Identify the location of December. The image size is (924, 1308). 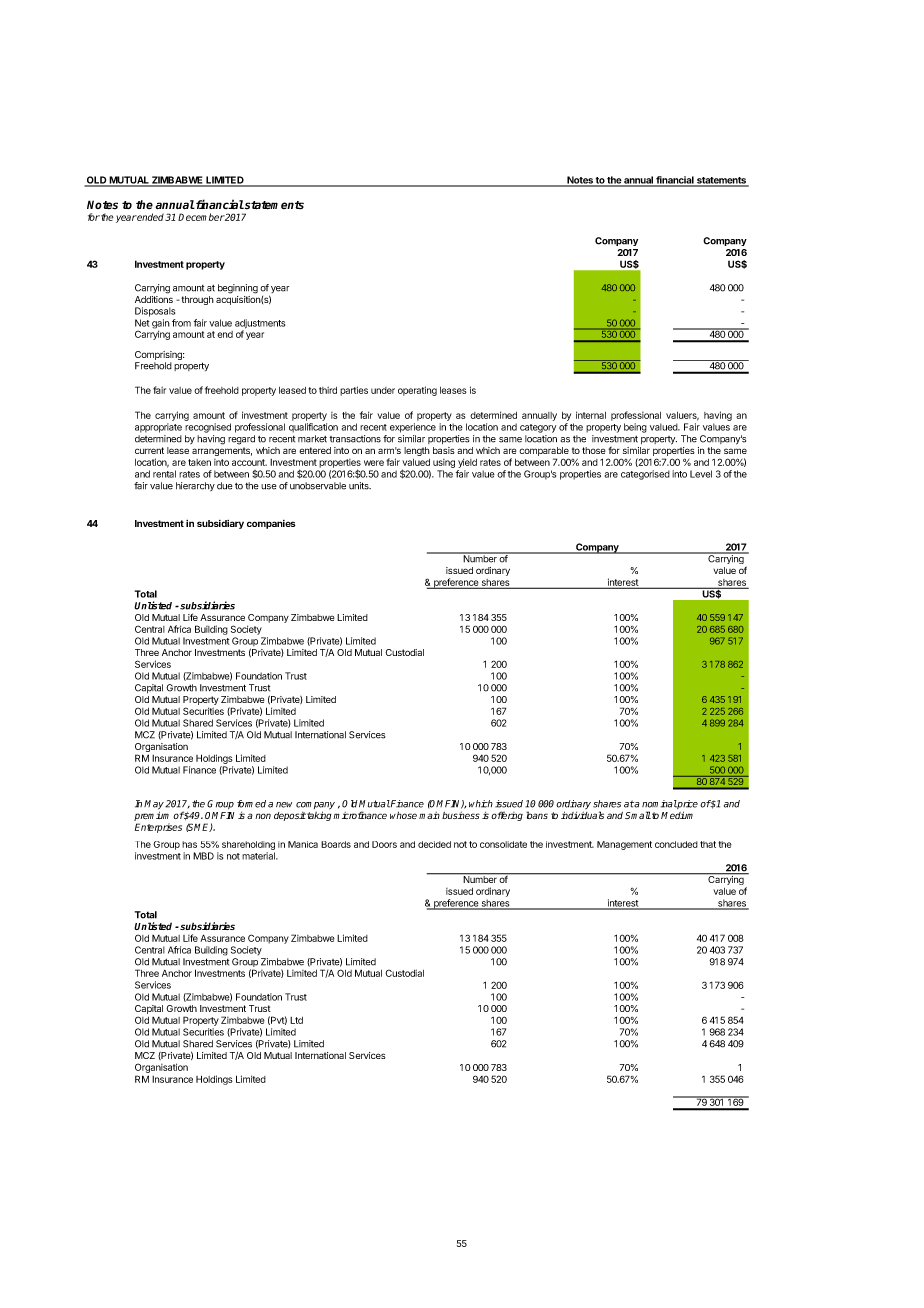
(201, 217).
